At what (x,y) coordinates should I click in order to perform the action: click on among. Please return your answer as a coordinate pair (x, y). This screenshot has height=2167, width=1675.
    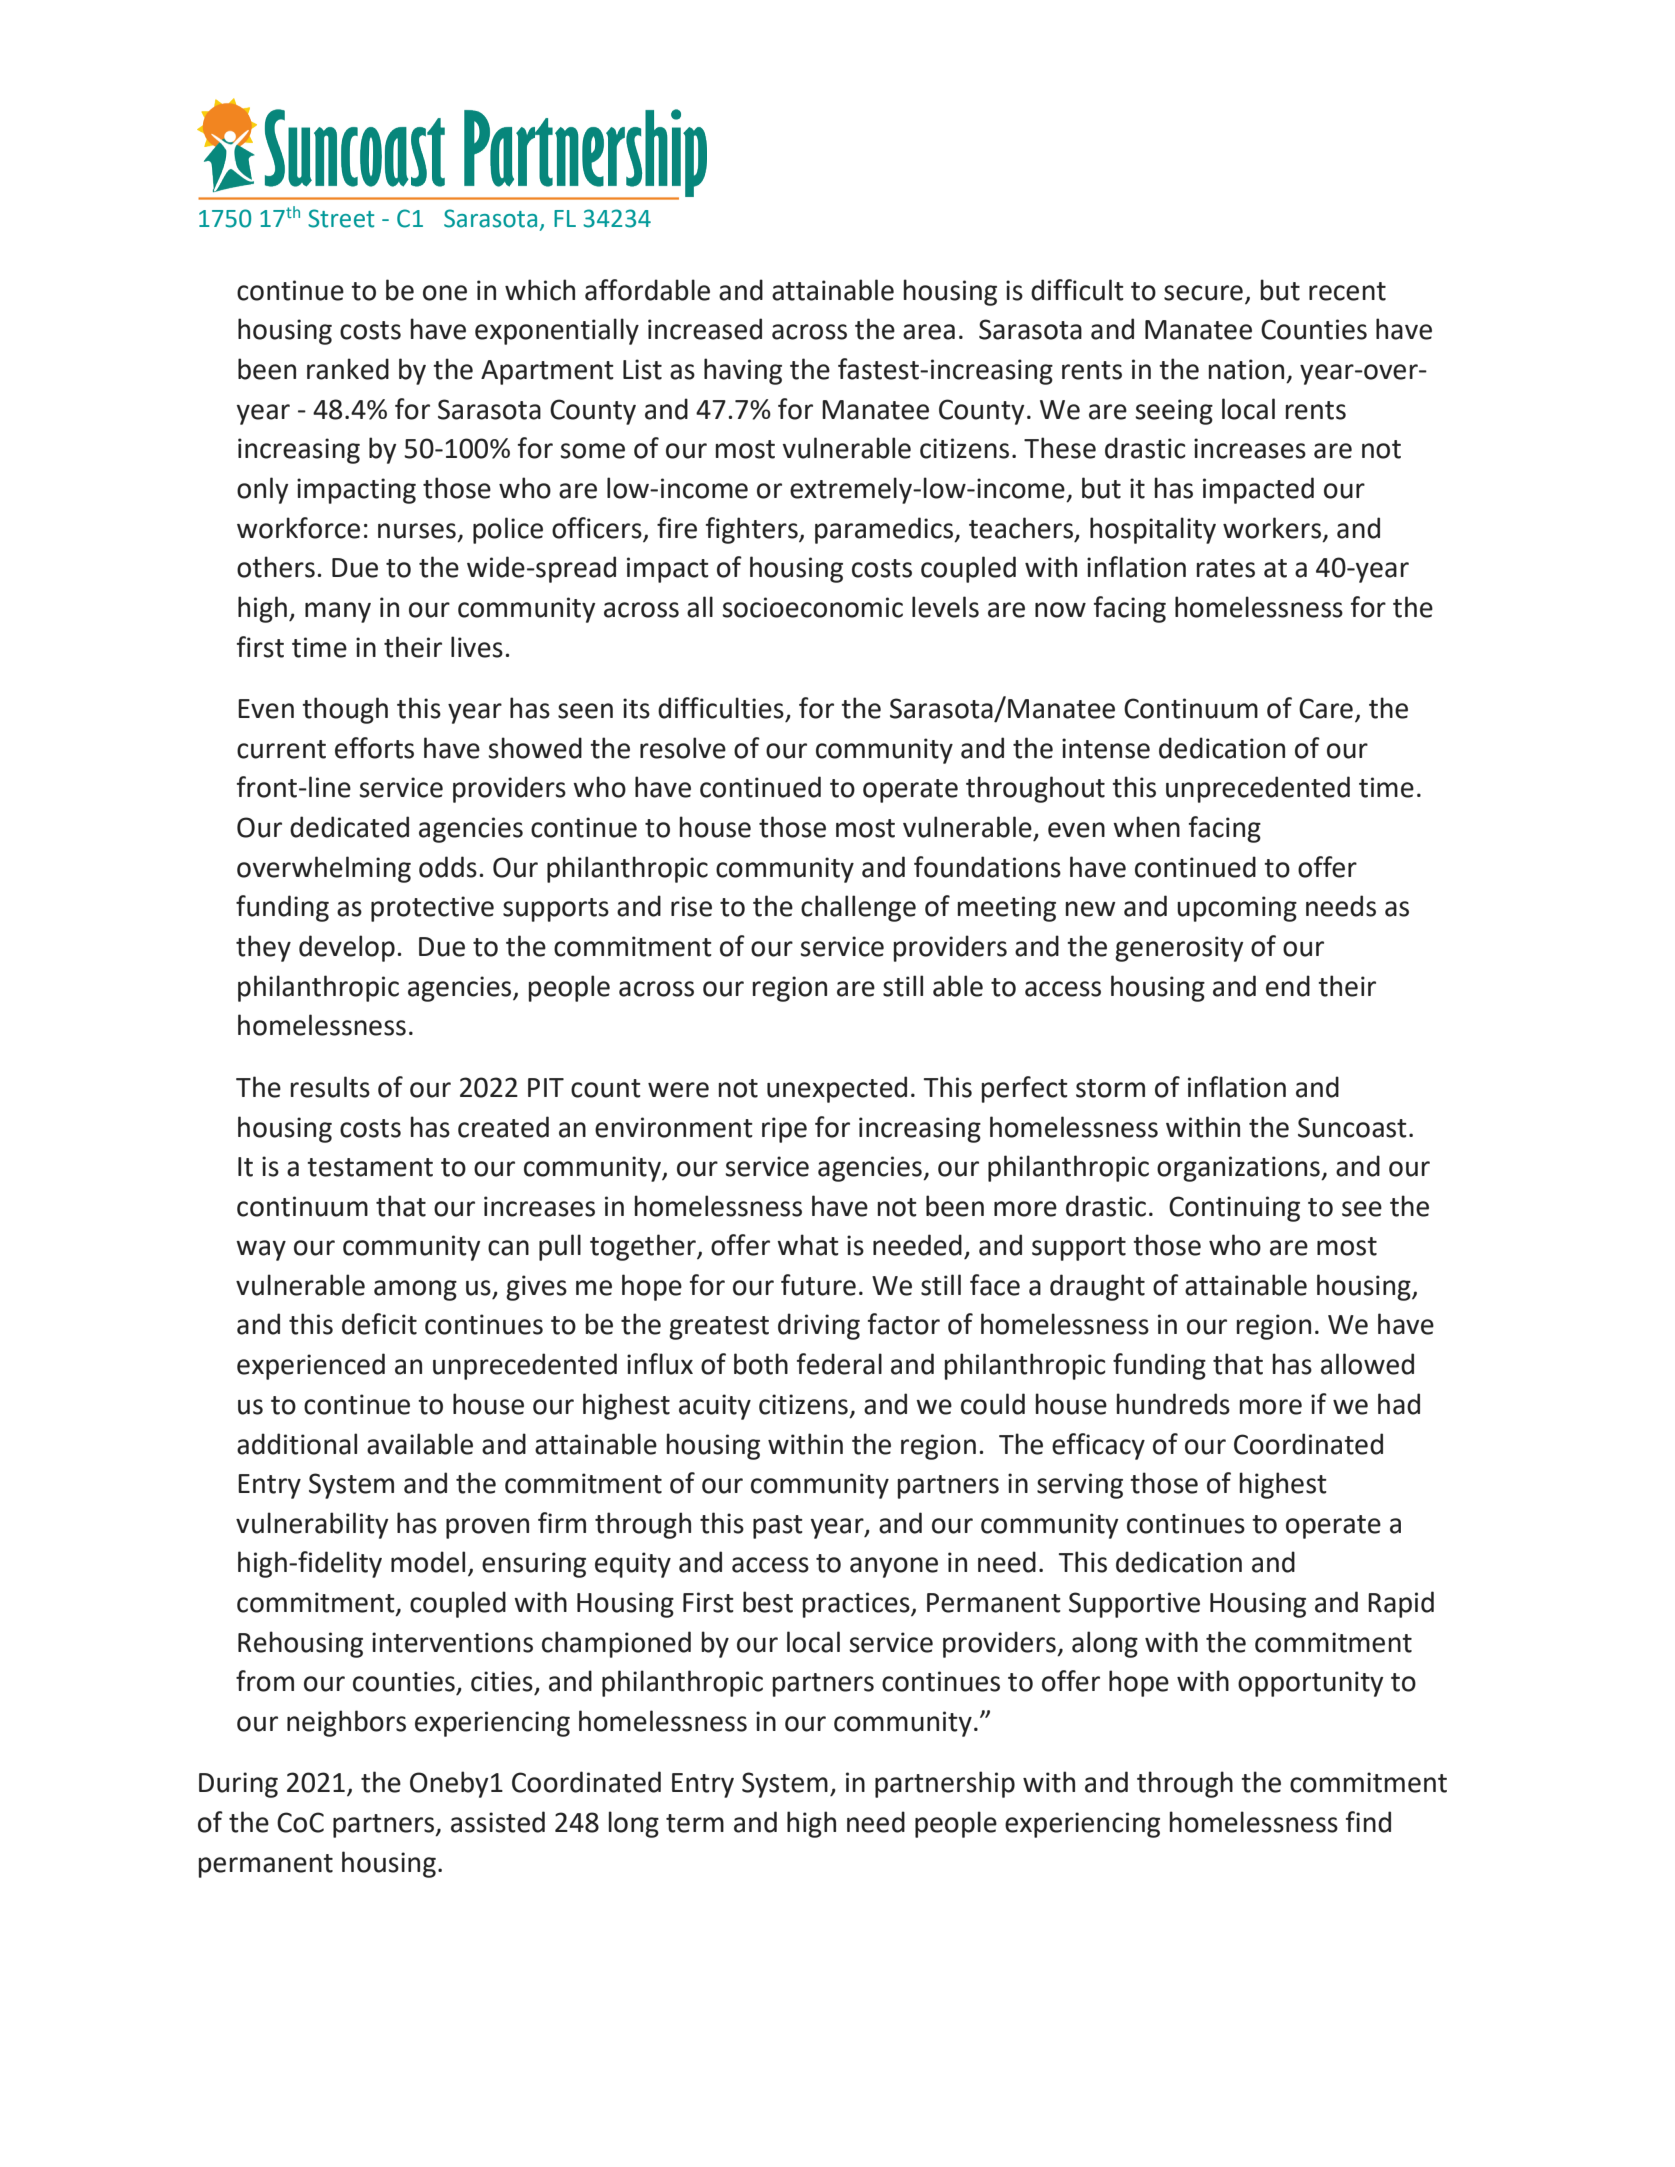
    Looking at the image, I should click on (415, 1290).
